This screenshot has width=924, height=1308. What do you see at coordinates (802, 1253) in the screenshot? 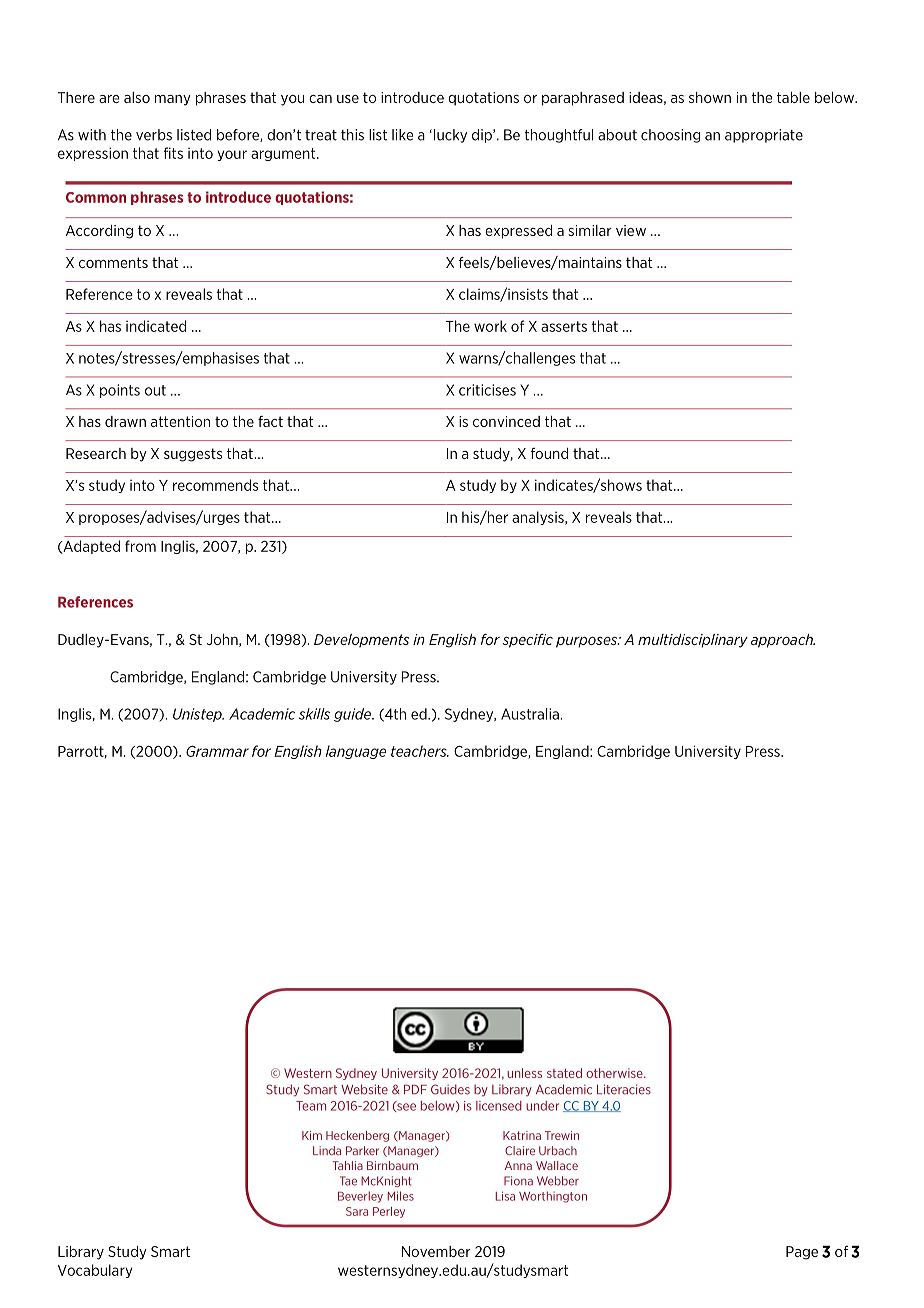
I see `Page` at bounding box center [802, 1253].
